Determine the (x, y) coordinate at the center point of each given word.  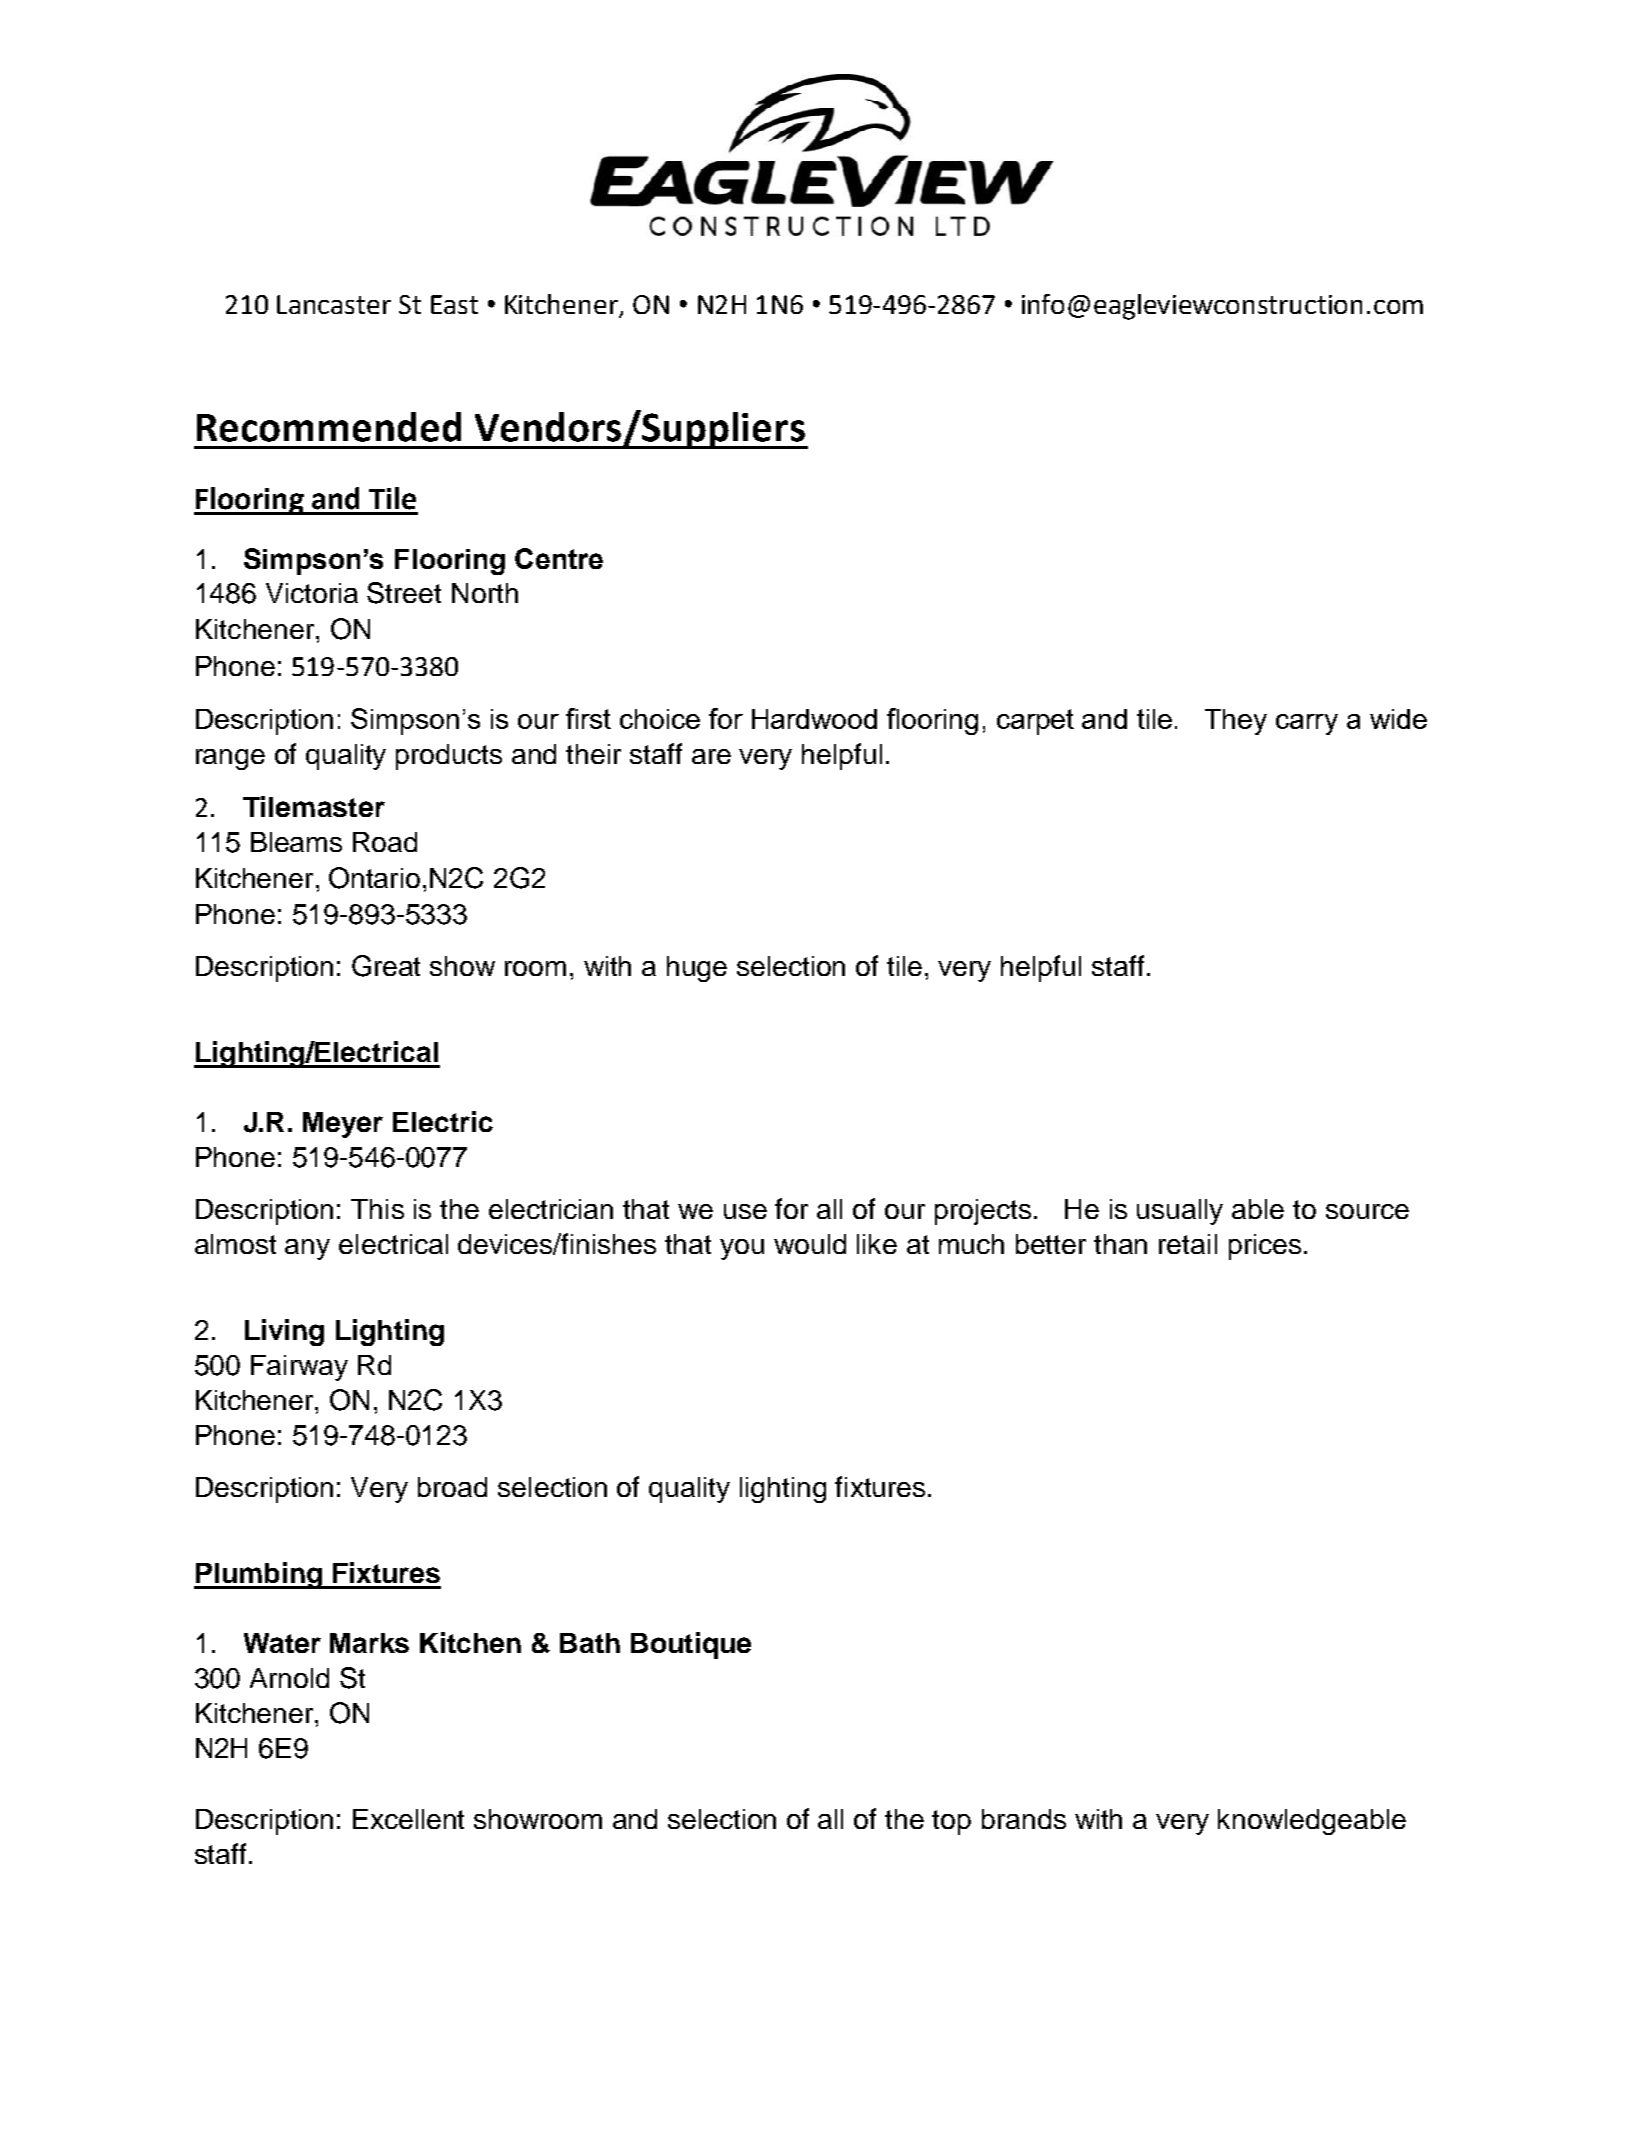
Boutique (691, 1645)
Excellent (408, 1819)
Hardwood (814, 719)
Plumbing (259, 1575)
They (1236, 722)
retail (1188, 1244)
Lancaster (334, 304)
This (377, 1209)
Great (386, 966)
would (810, 1244)
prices (1265, 1247)
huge (697, 969)
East (454, 304)
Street (404, 593)
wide (1398, 719)
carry (1307, 724)
